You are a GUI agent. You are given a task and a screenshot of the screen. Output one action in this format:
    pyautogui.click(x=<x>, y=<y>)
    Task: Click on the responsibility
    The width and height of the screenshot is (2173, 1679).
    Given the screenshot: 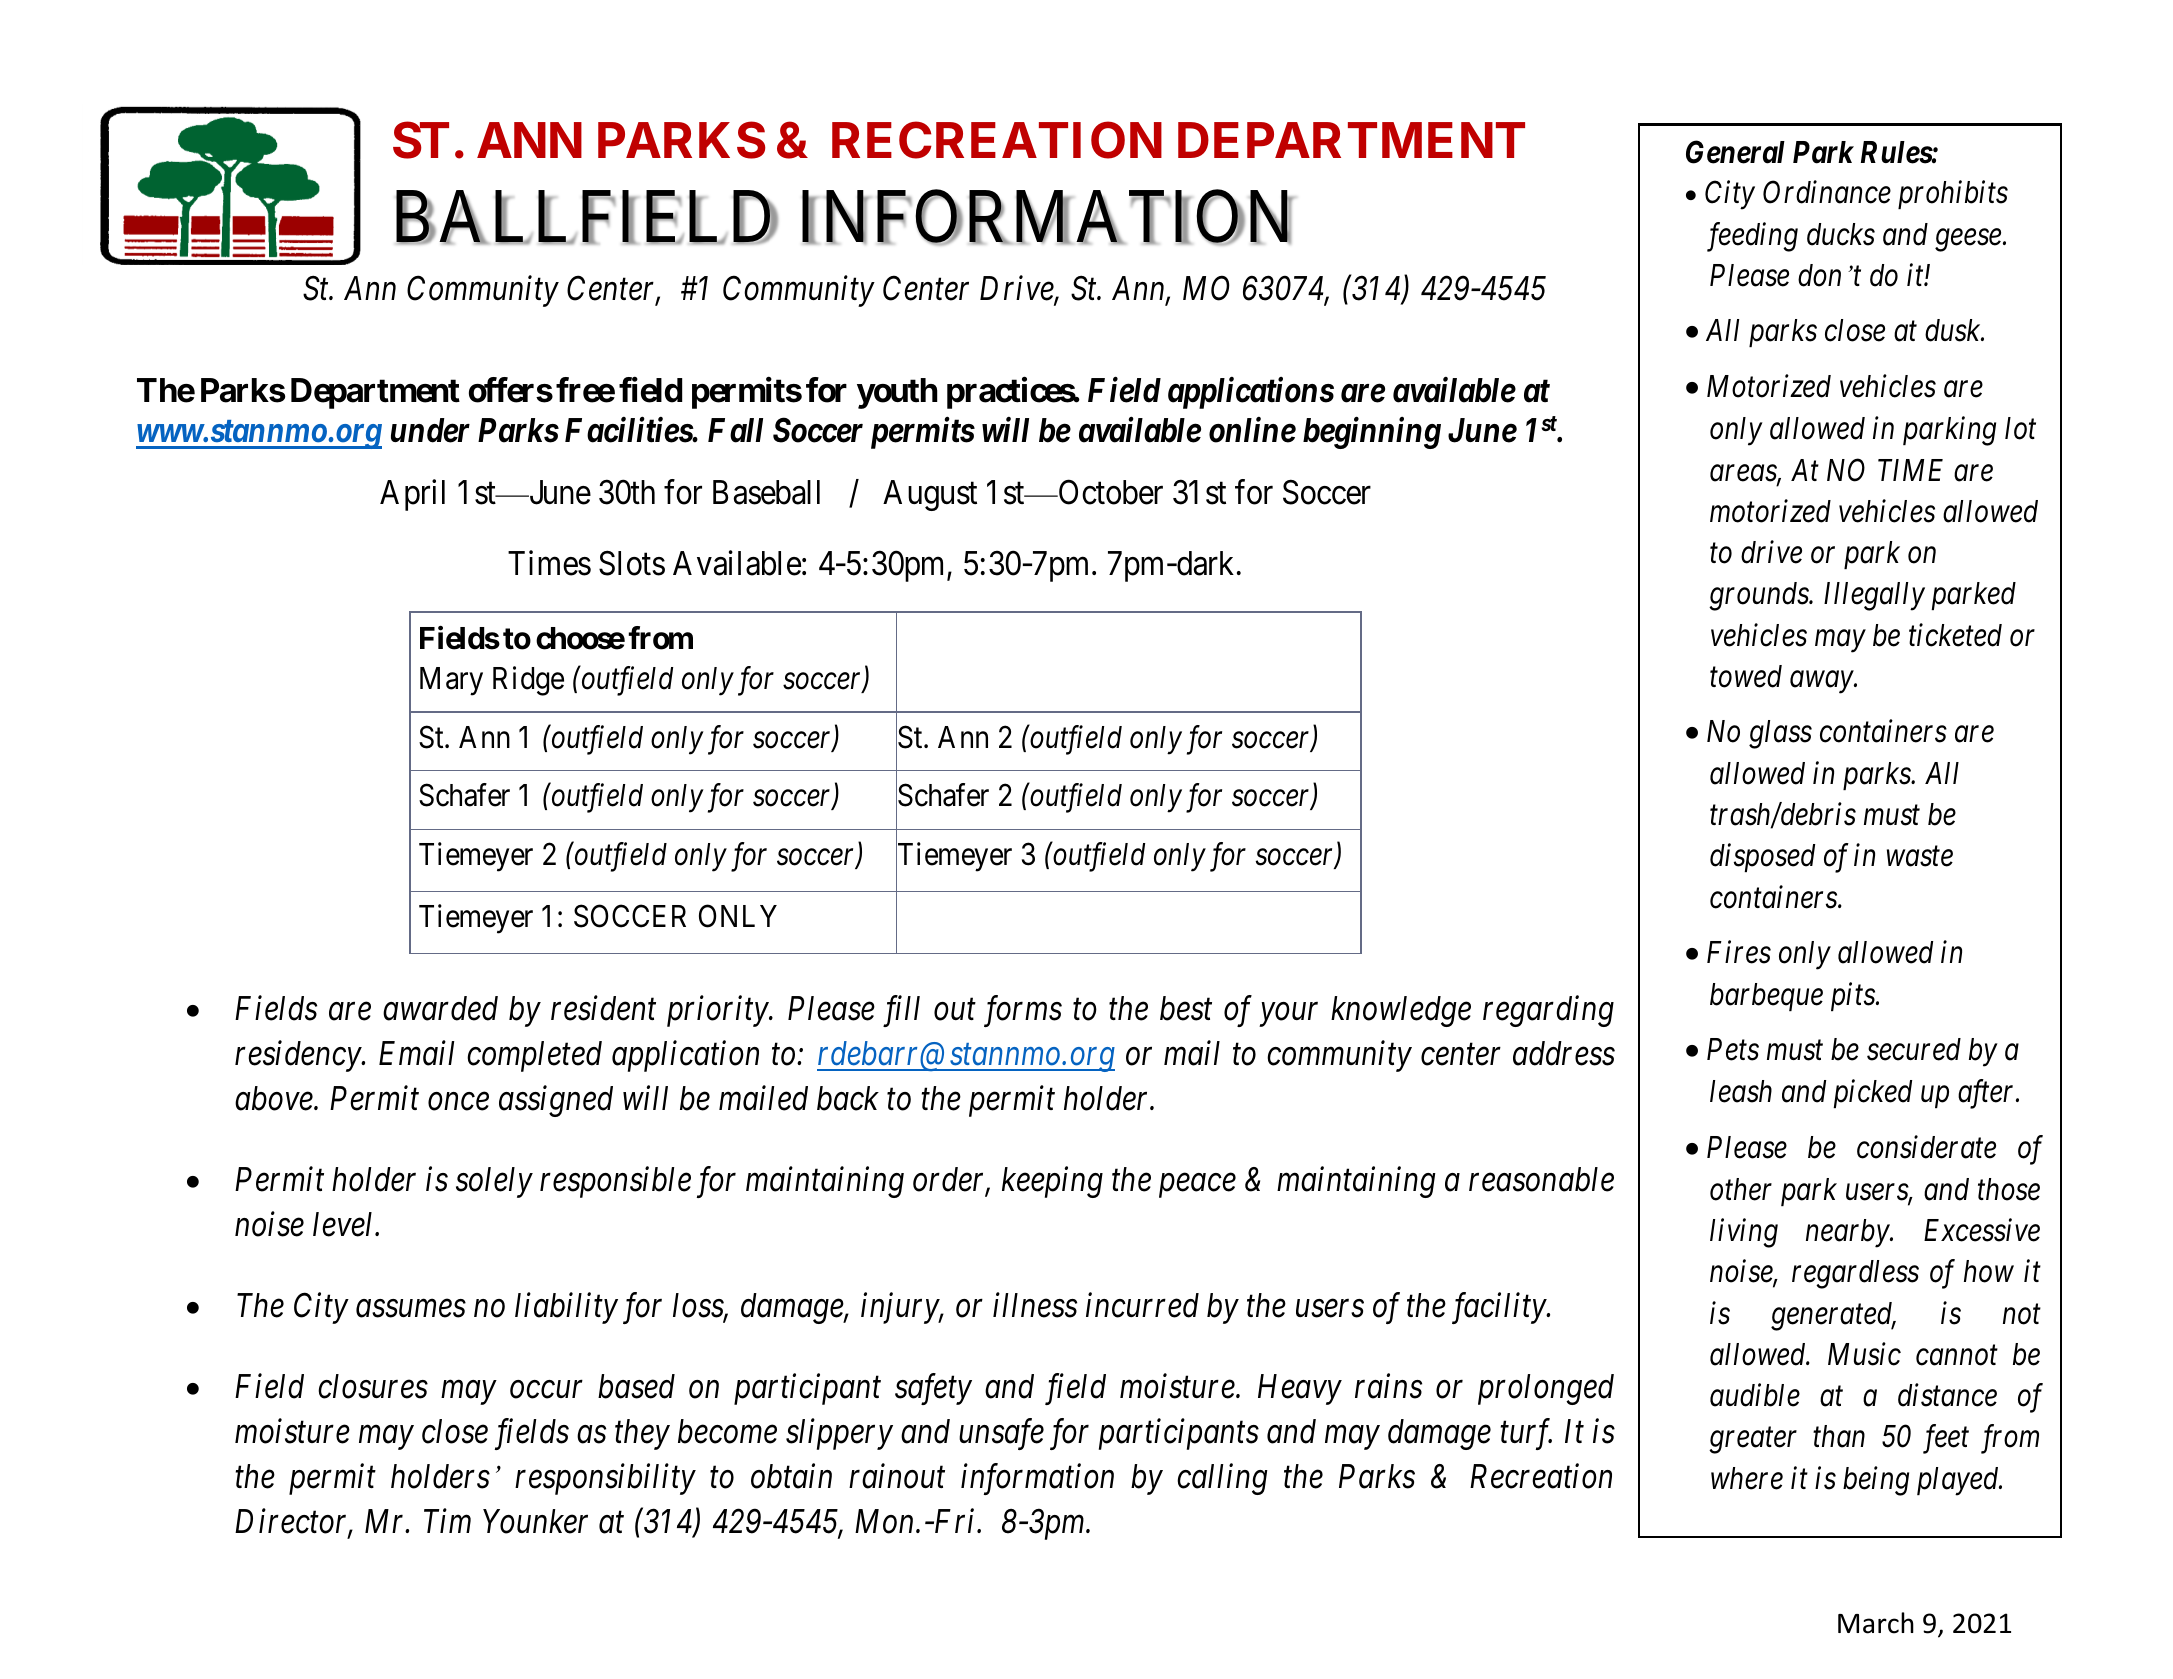 What is the action you would take?
    pyautogui.click(x=605, y=1479)
